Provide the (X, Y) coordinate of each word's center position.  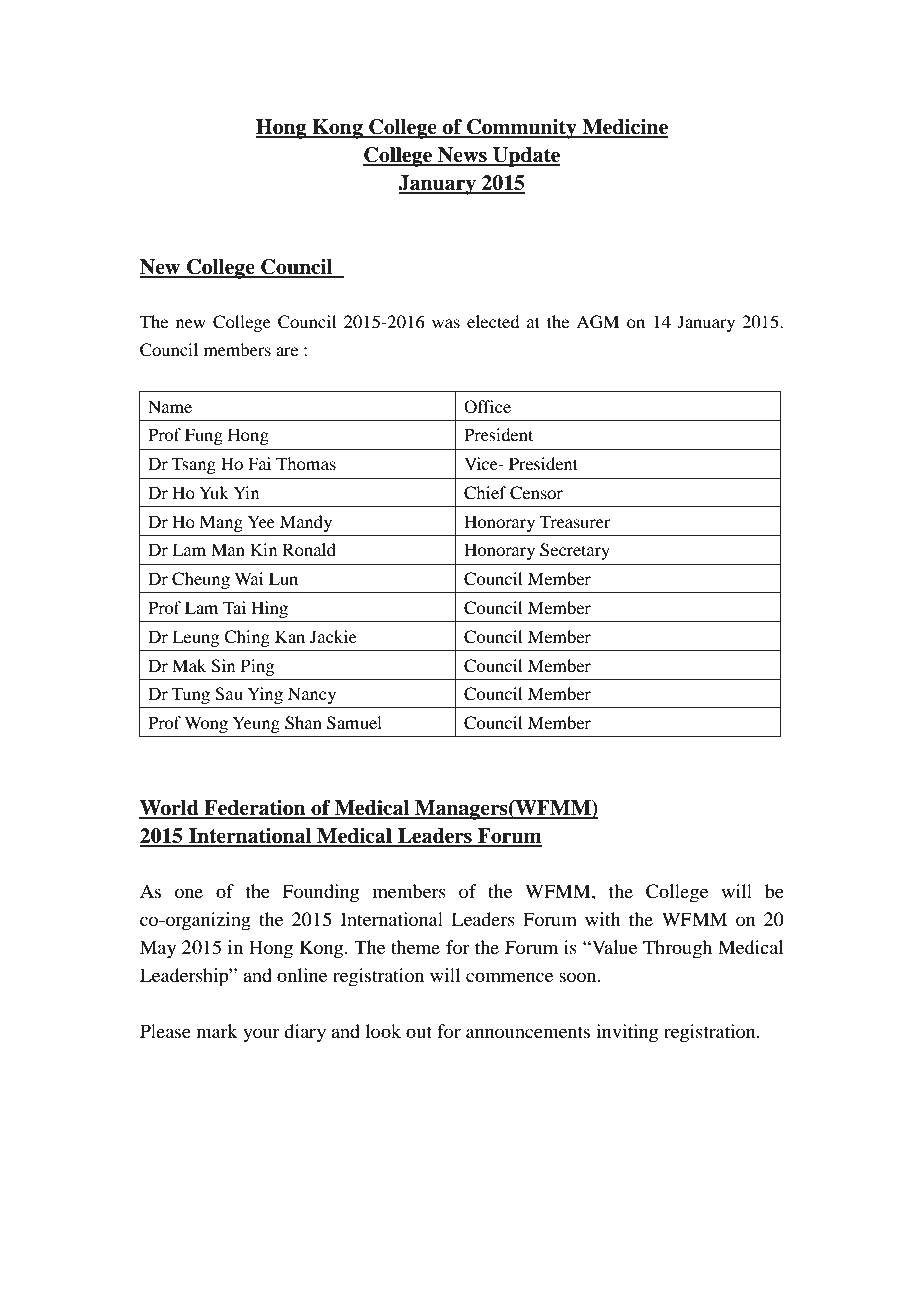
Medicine (624, 128)
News (462, 156)
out (419, 1032)
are (287, 351)
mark (217, 1031)
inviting (627, 1033)
